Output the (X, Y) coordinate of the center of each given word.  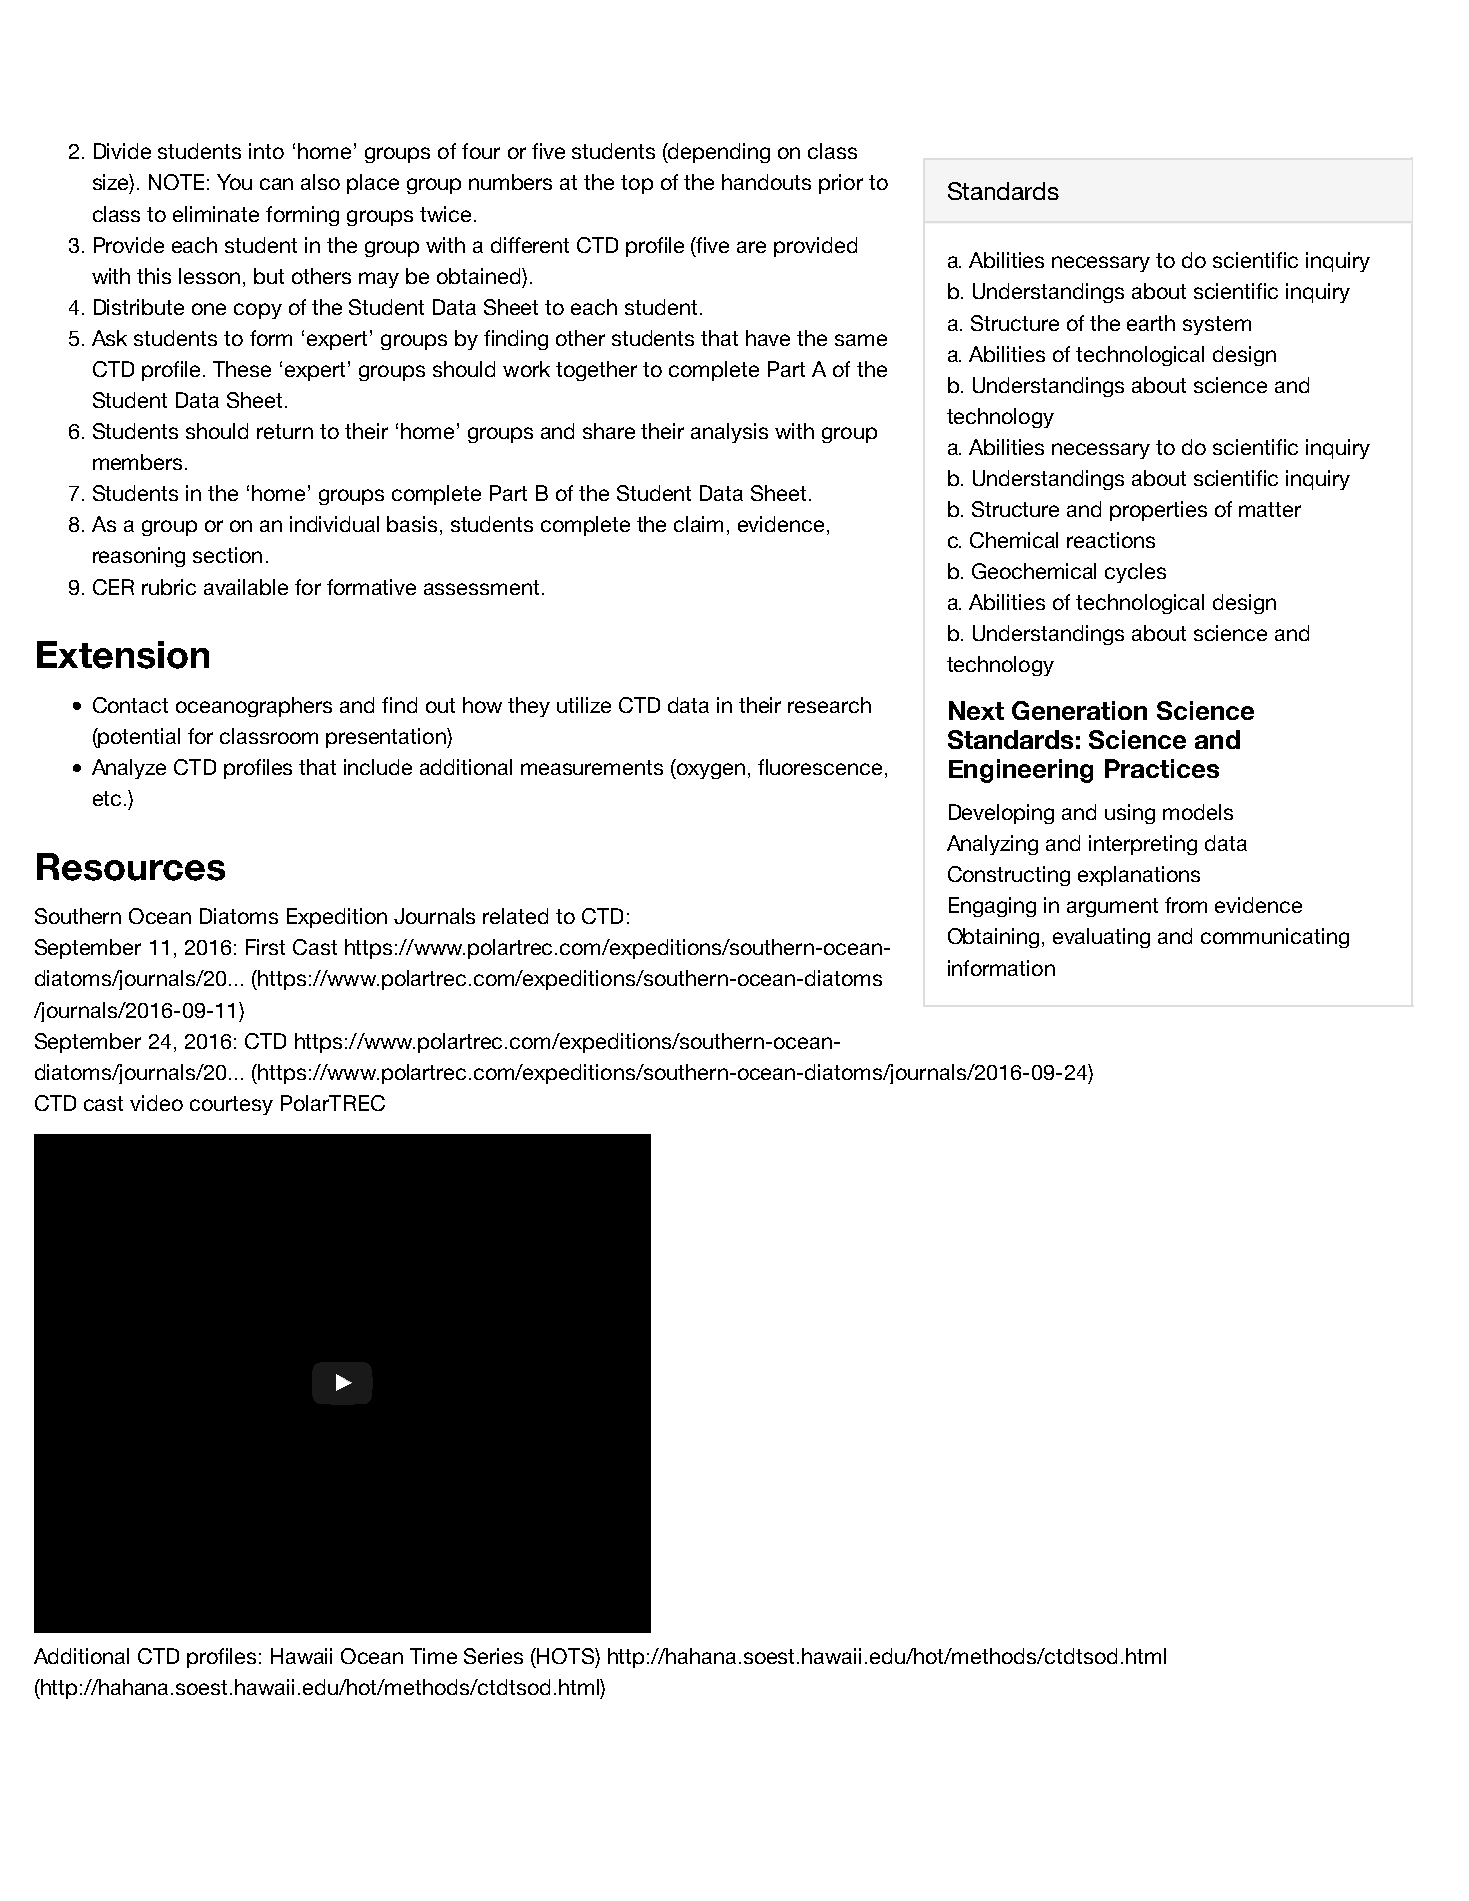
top (637, 184)
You (234, 182)
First (265, 947)
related (515, 916)
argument (1112, 907)
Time (433, 1656)
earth (1151, 323)
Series (493, 1656)
